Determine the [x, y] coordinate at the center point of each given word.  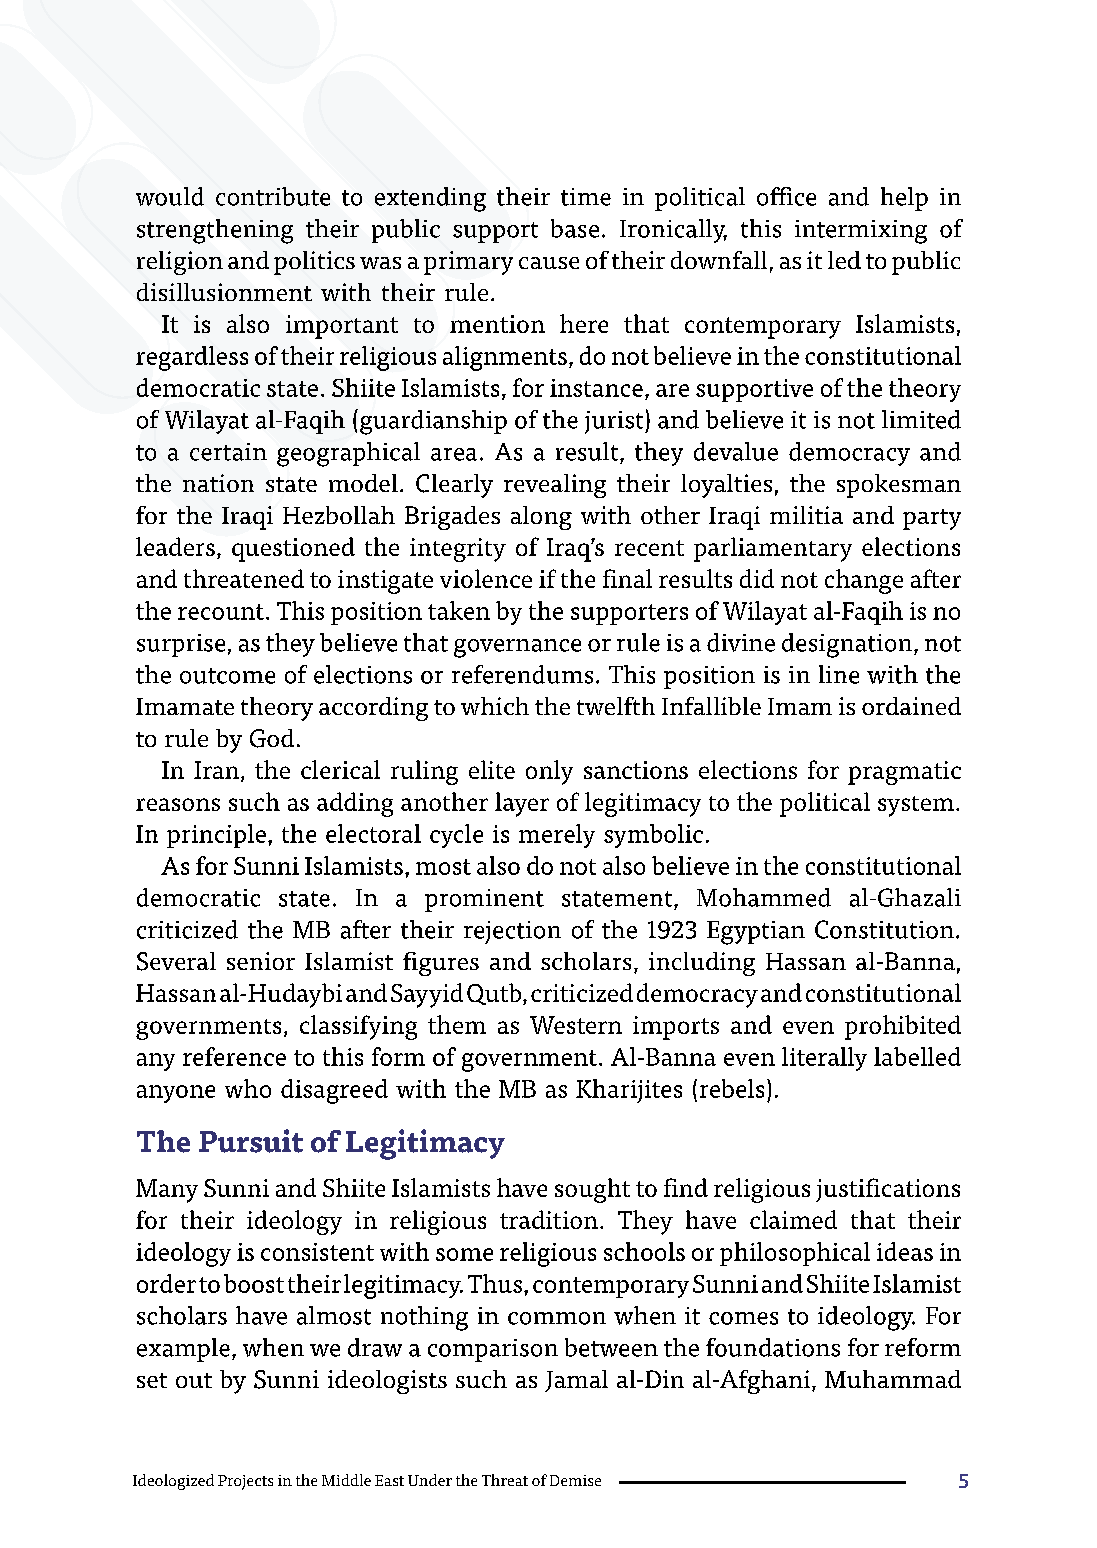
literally [824, 1059]
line [839, 674]
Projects [245, 1482]
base [575, 228]
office [786, 196]
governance [517, 648]
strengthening [215, 231]
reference [234, 1056]
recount [221, 612]
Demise [575, 1480]
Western [576, 1025]
